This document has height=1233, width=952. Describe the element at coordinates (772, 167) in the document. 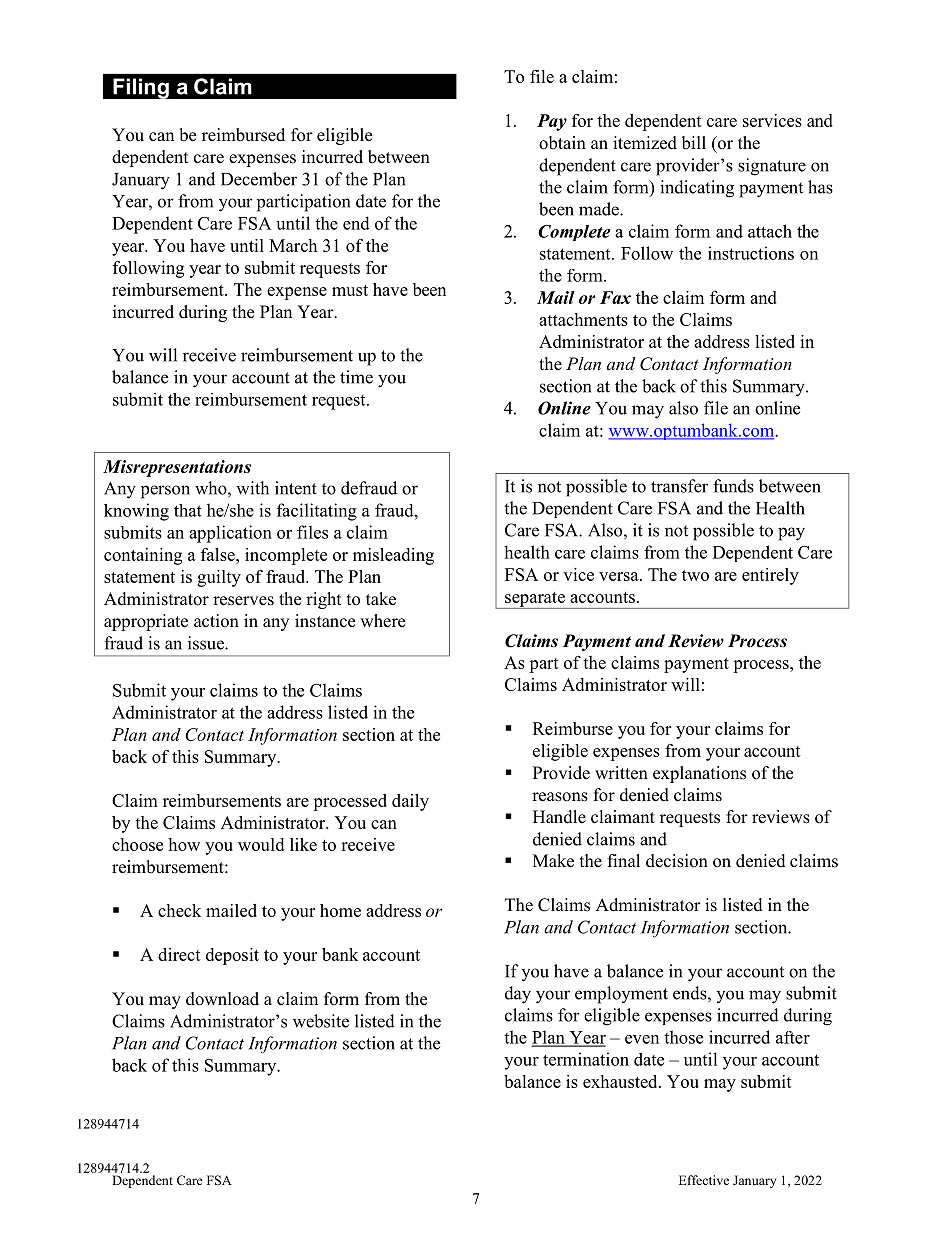

I see `signature` at that location.
